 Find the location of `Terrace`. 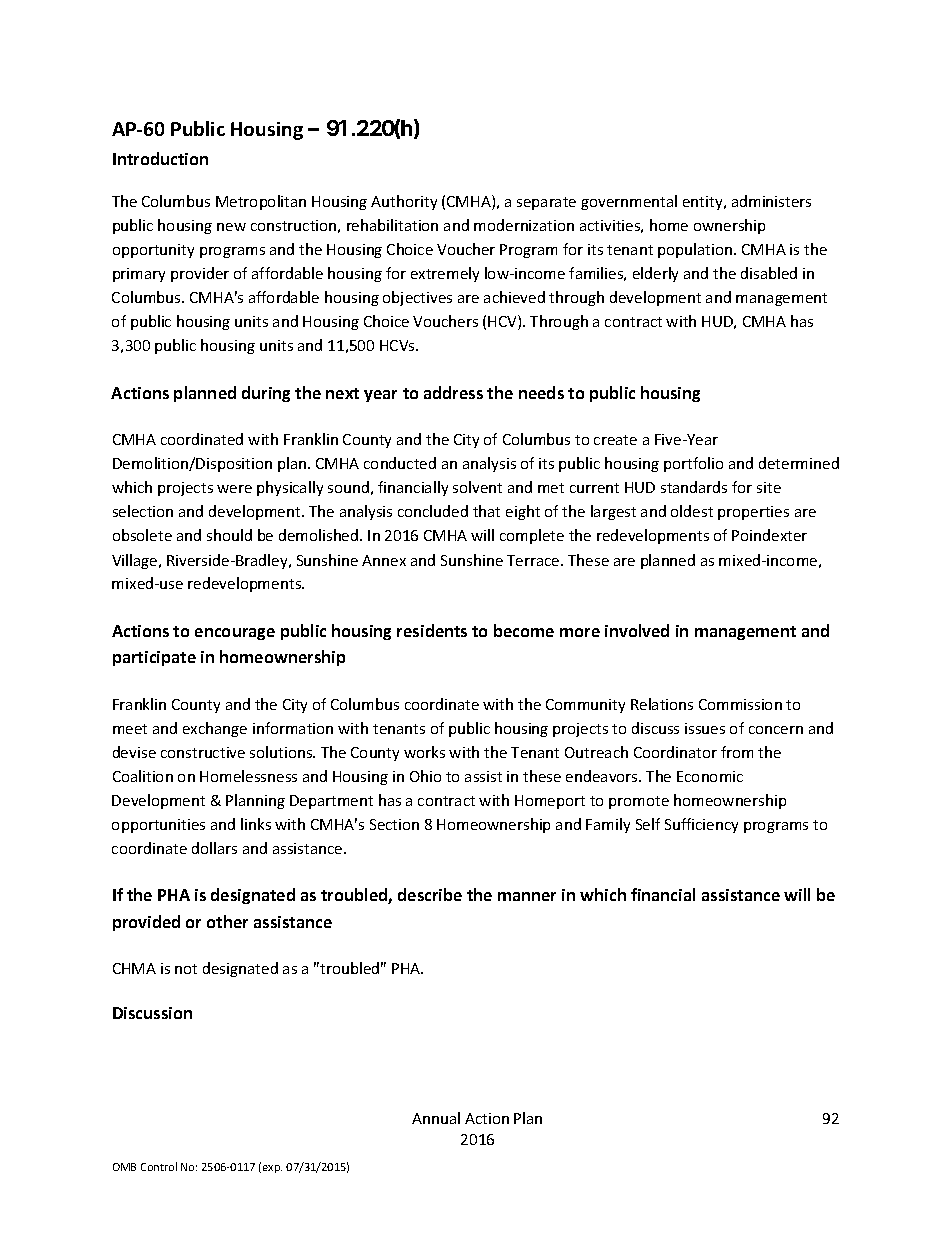

Terrace is located at coordinates (534, 560).
